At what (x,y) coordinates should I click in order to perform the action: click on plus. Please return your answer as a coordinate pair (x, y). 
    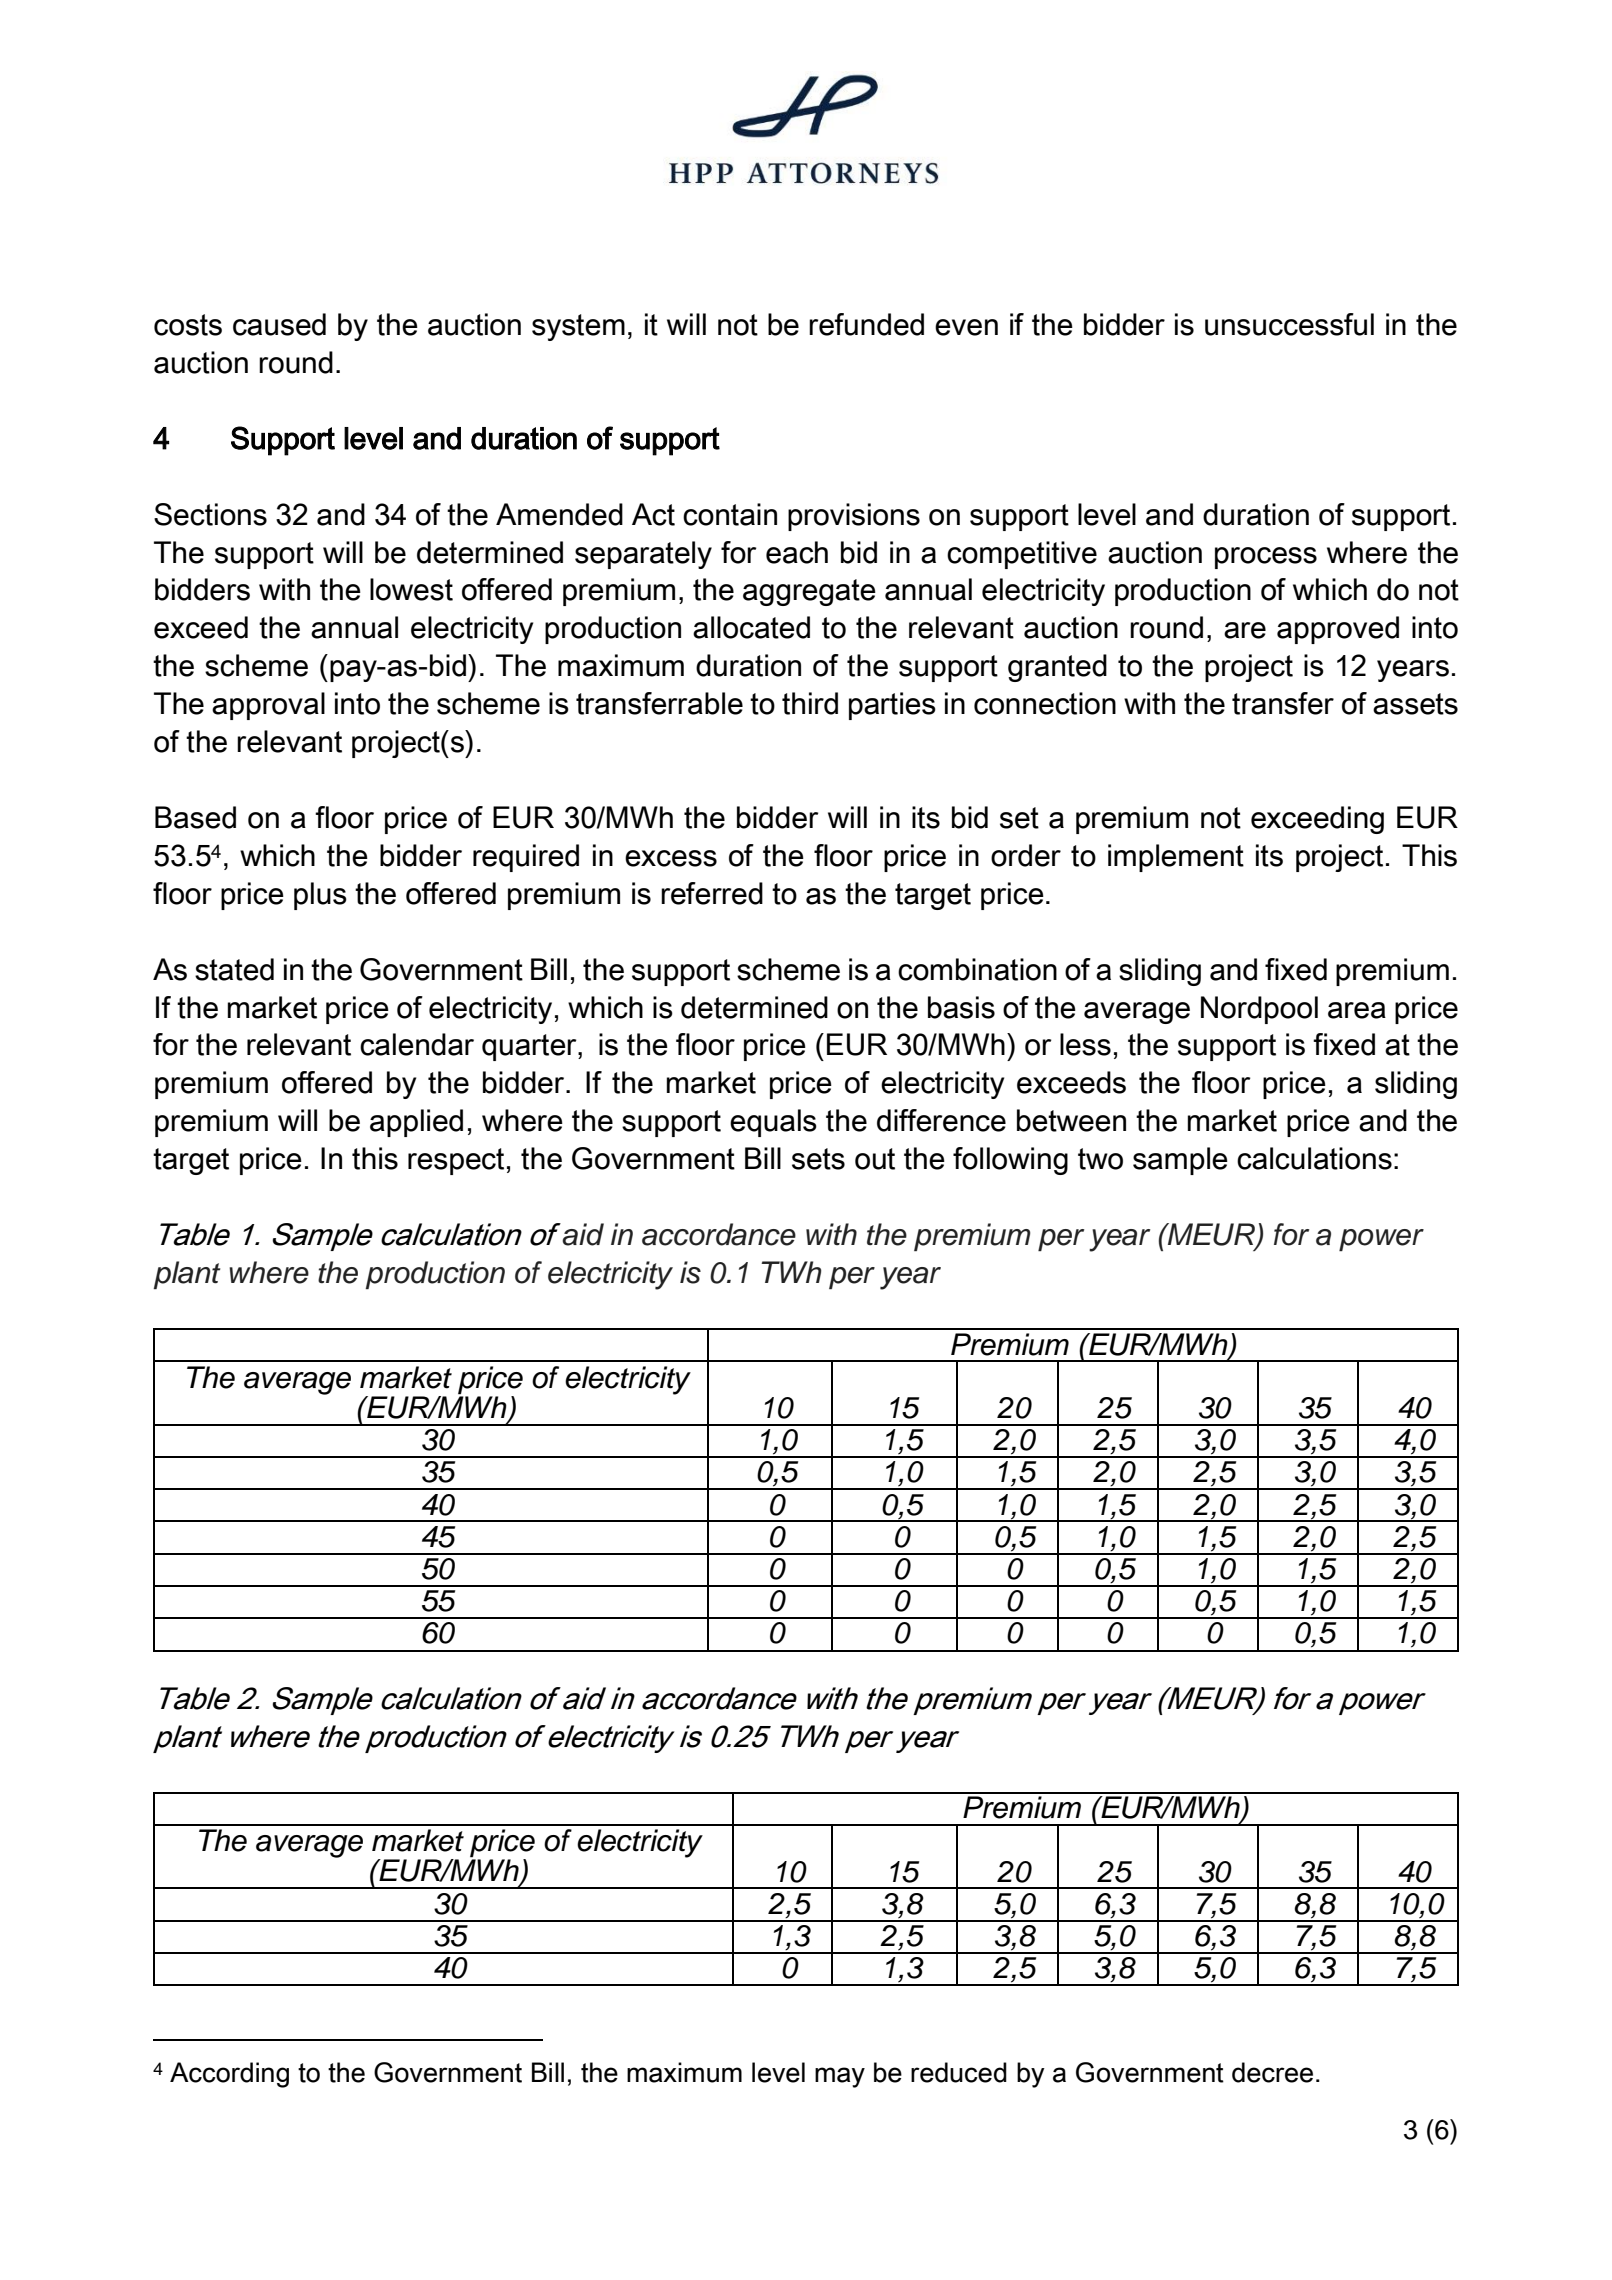
    Looking at the image, I should click on (320, 896).
